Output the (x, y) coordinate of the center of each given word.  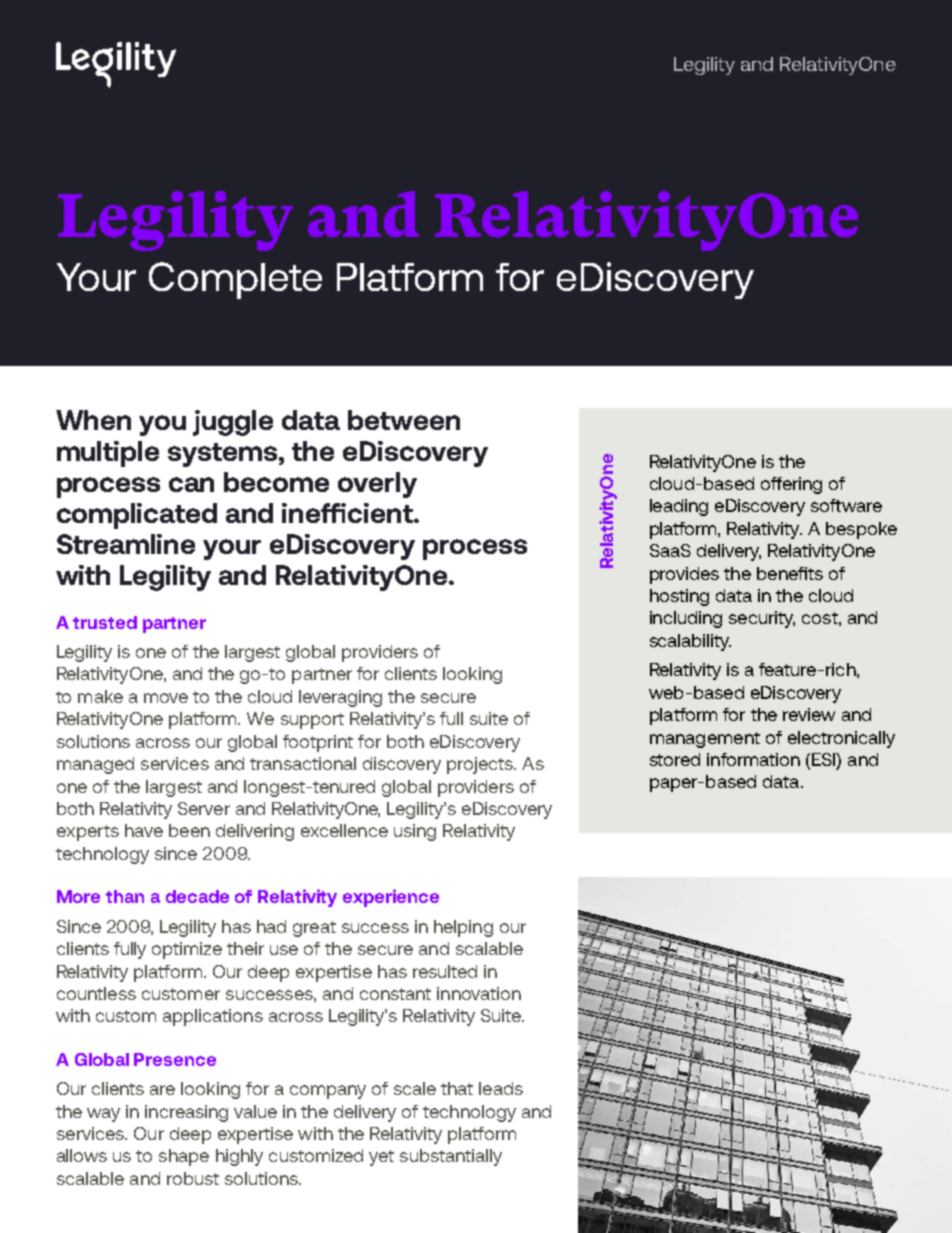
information (753, 759)
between (404, 420)
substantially (451, 1157)
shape (184, 1157)
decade (197, 896)
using (415, 832)
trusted (105, 622)
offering (791, 485)
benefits (790, 573)
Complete (235, 280)
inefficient (348, 513)
